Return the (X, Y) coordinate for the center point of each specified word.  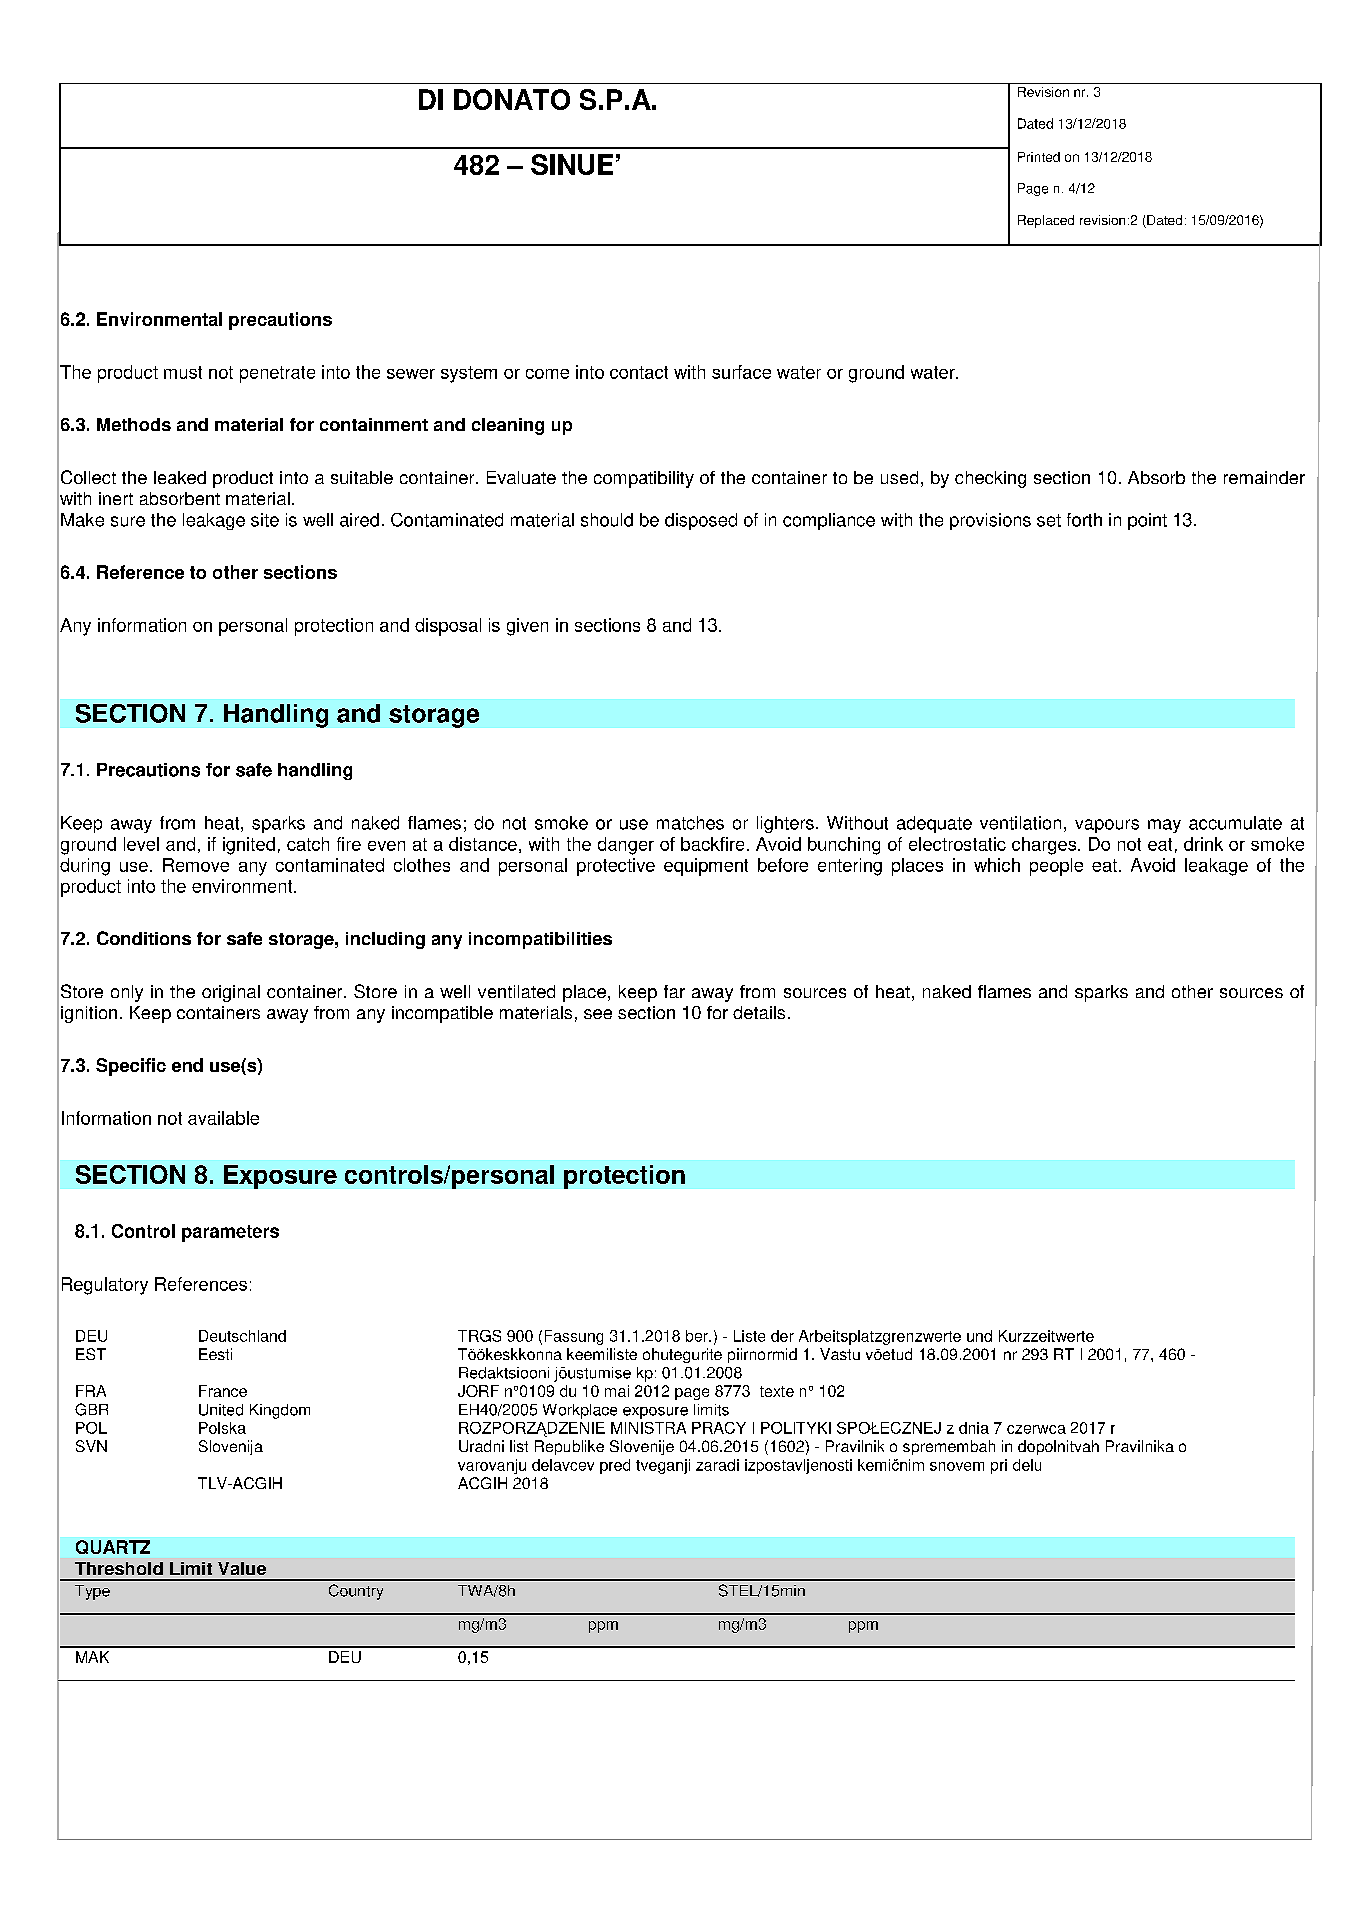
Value (242, 1568)
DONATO (512, 99)
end (187, 1065)
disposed (701, 521)
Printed (1039, 157)
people (1056, 867)
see (598, 1014)
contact (639, 372)
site (265, 520)
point (1147, 521)
